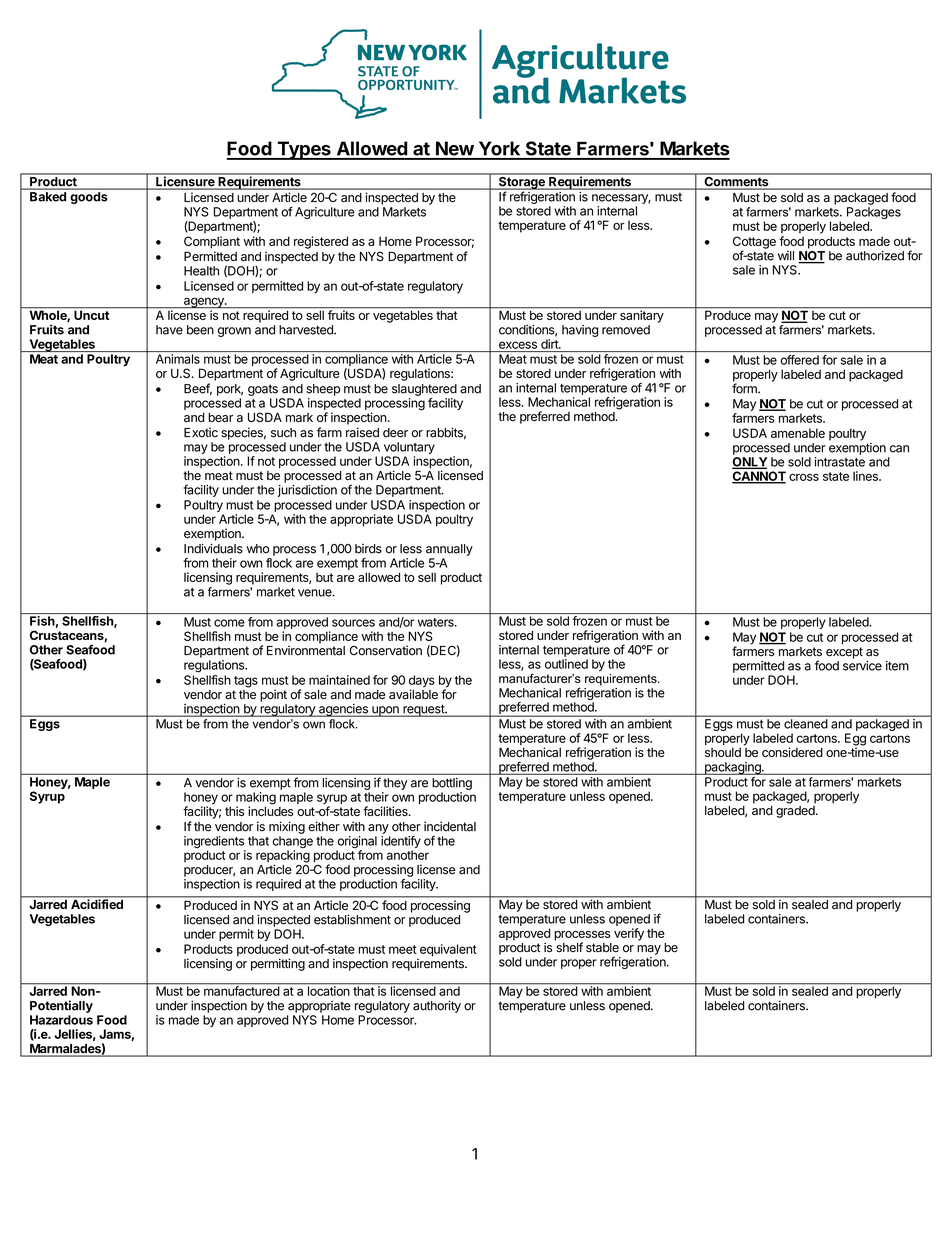  Describe the element at coordinates (241, 990) in the screenshot. I see `manufactured` at that location.
